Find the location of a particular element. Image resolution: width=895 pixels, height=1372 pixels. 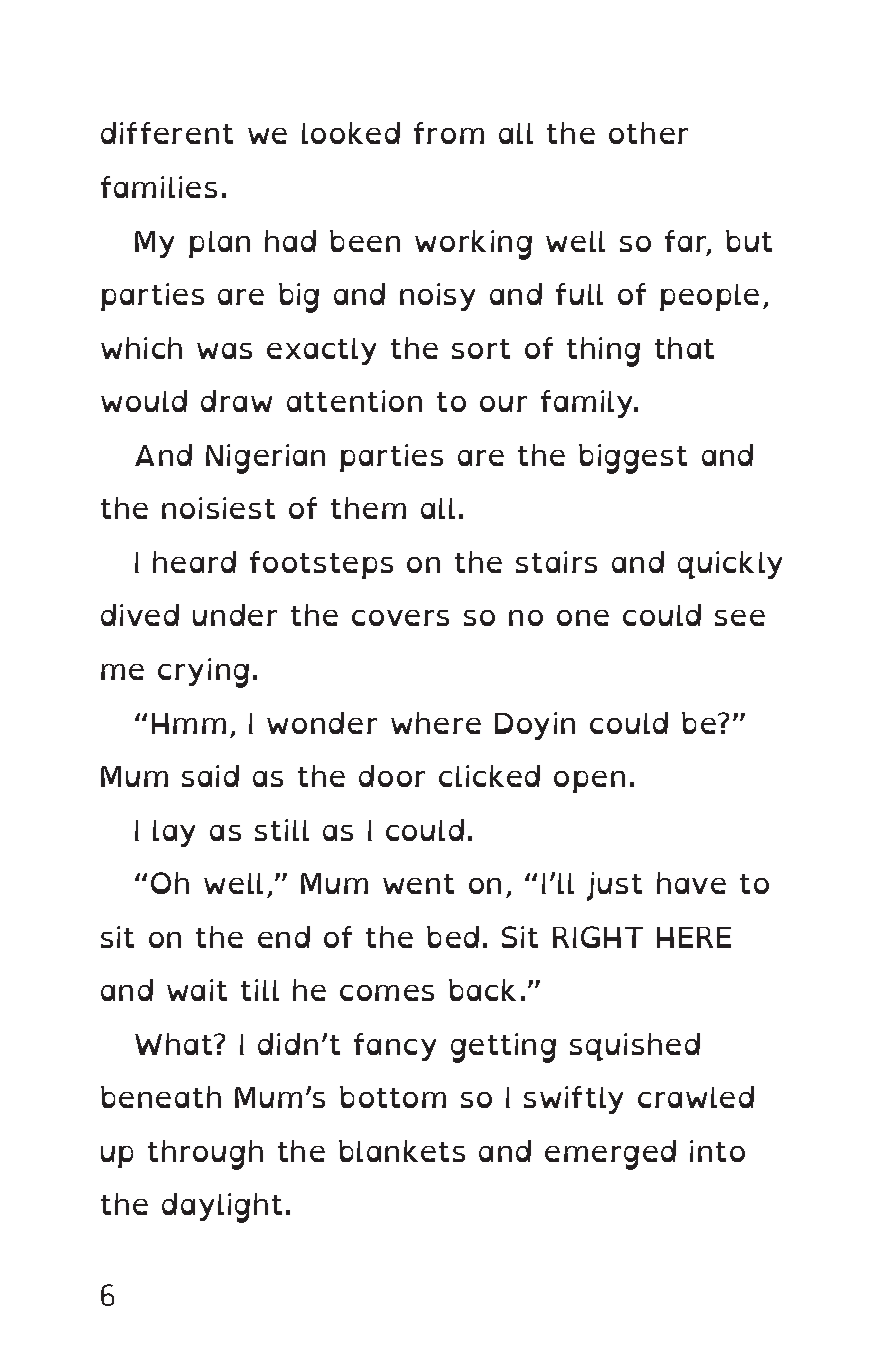

other is located at coordinates (648, 133).
